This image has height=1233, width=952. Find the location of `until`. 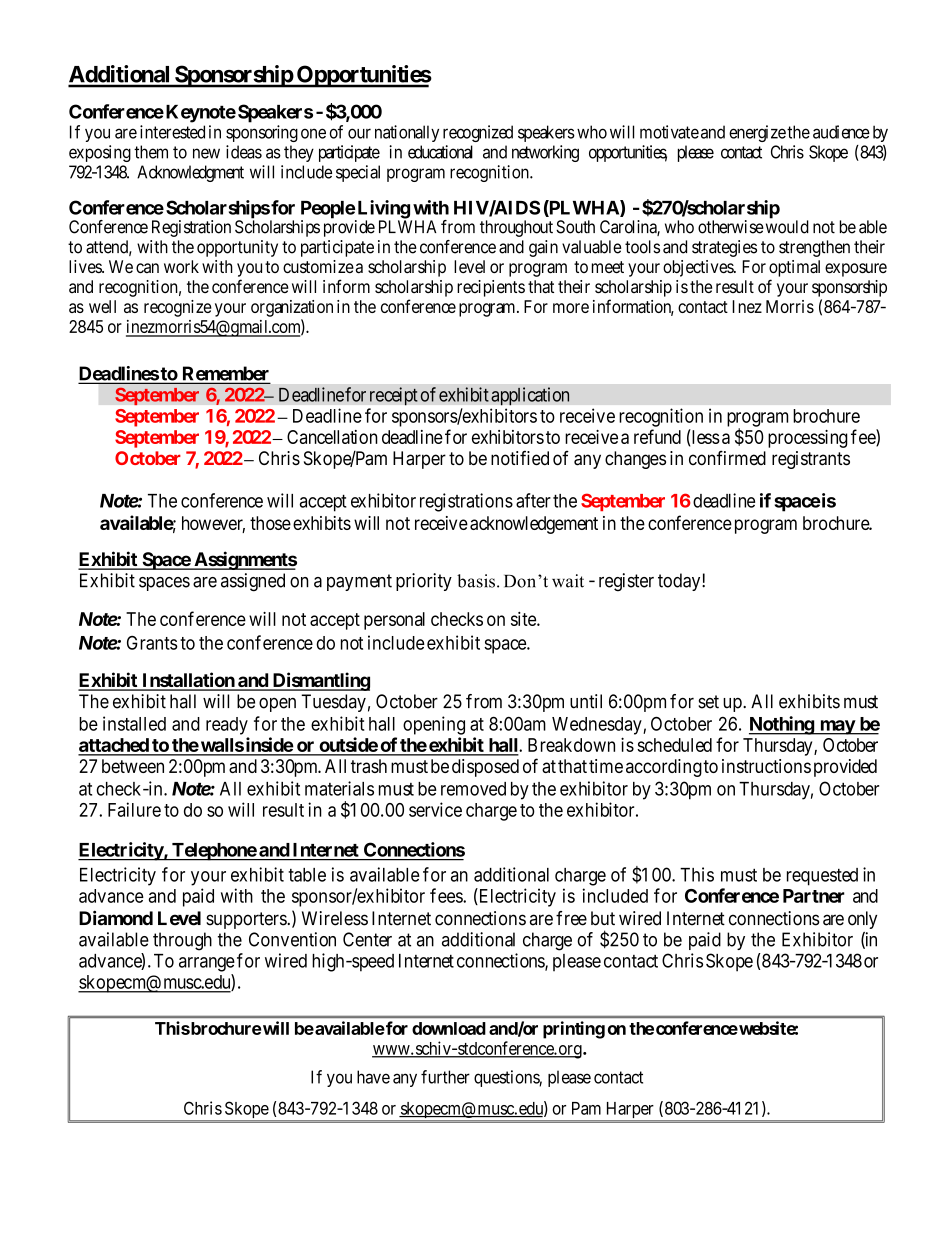

until is located at coordinates (586, 701).
